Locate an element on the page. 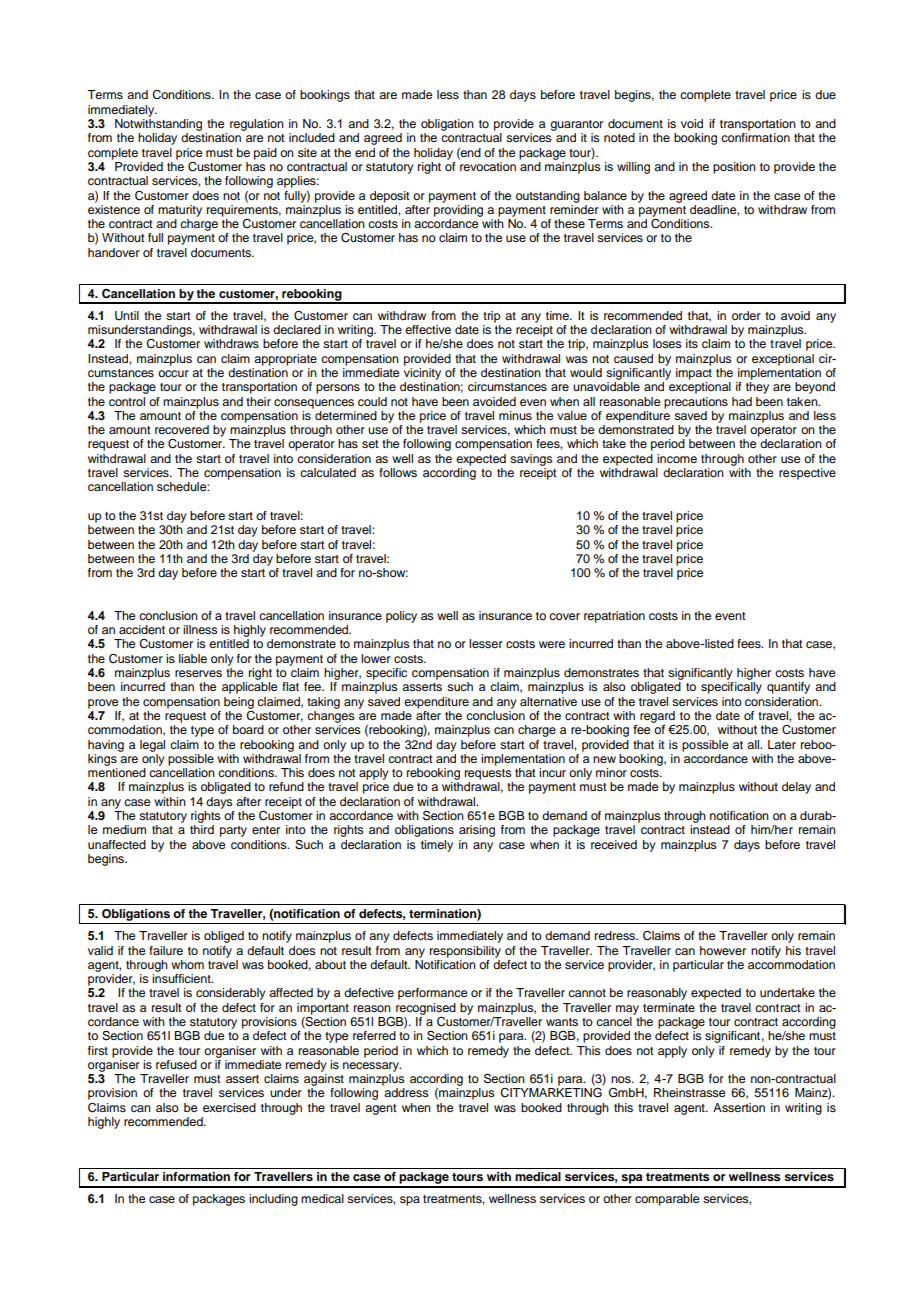  had is located at coordinates (742, 401).
